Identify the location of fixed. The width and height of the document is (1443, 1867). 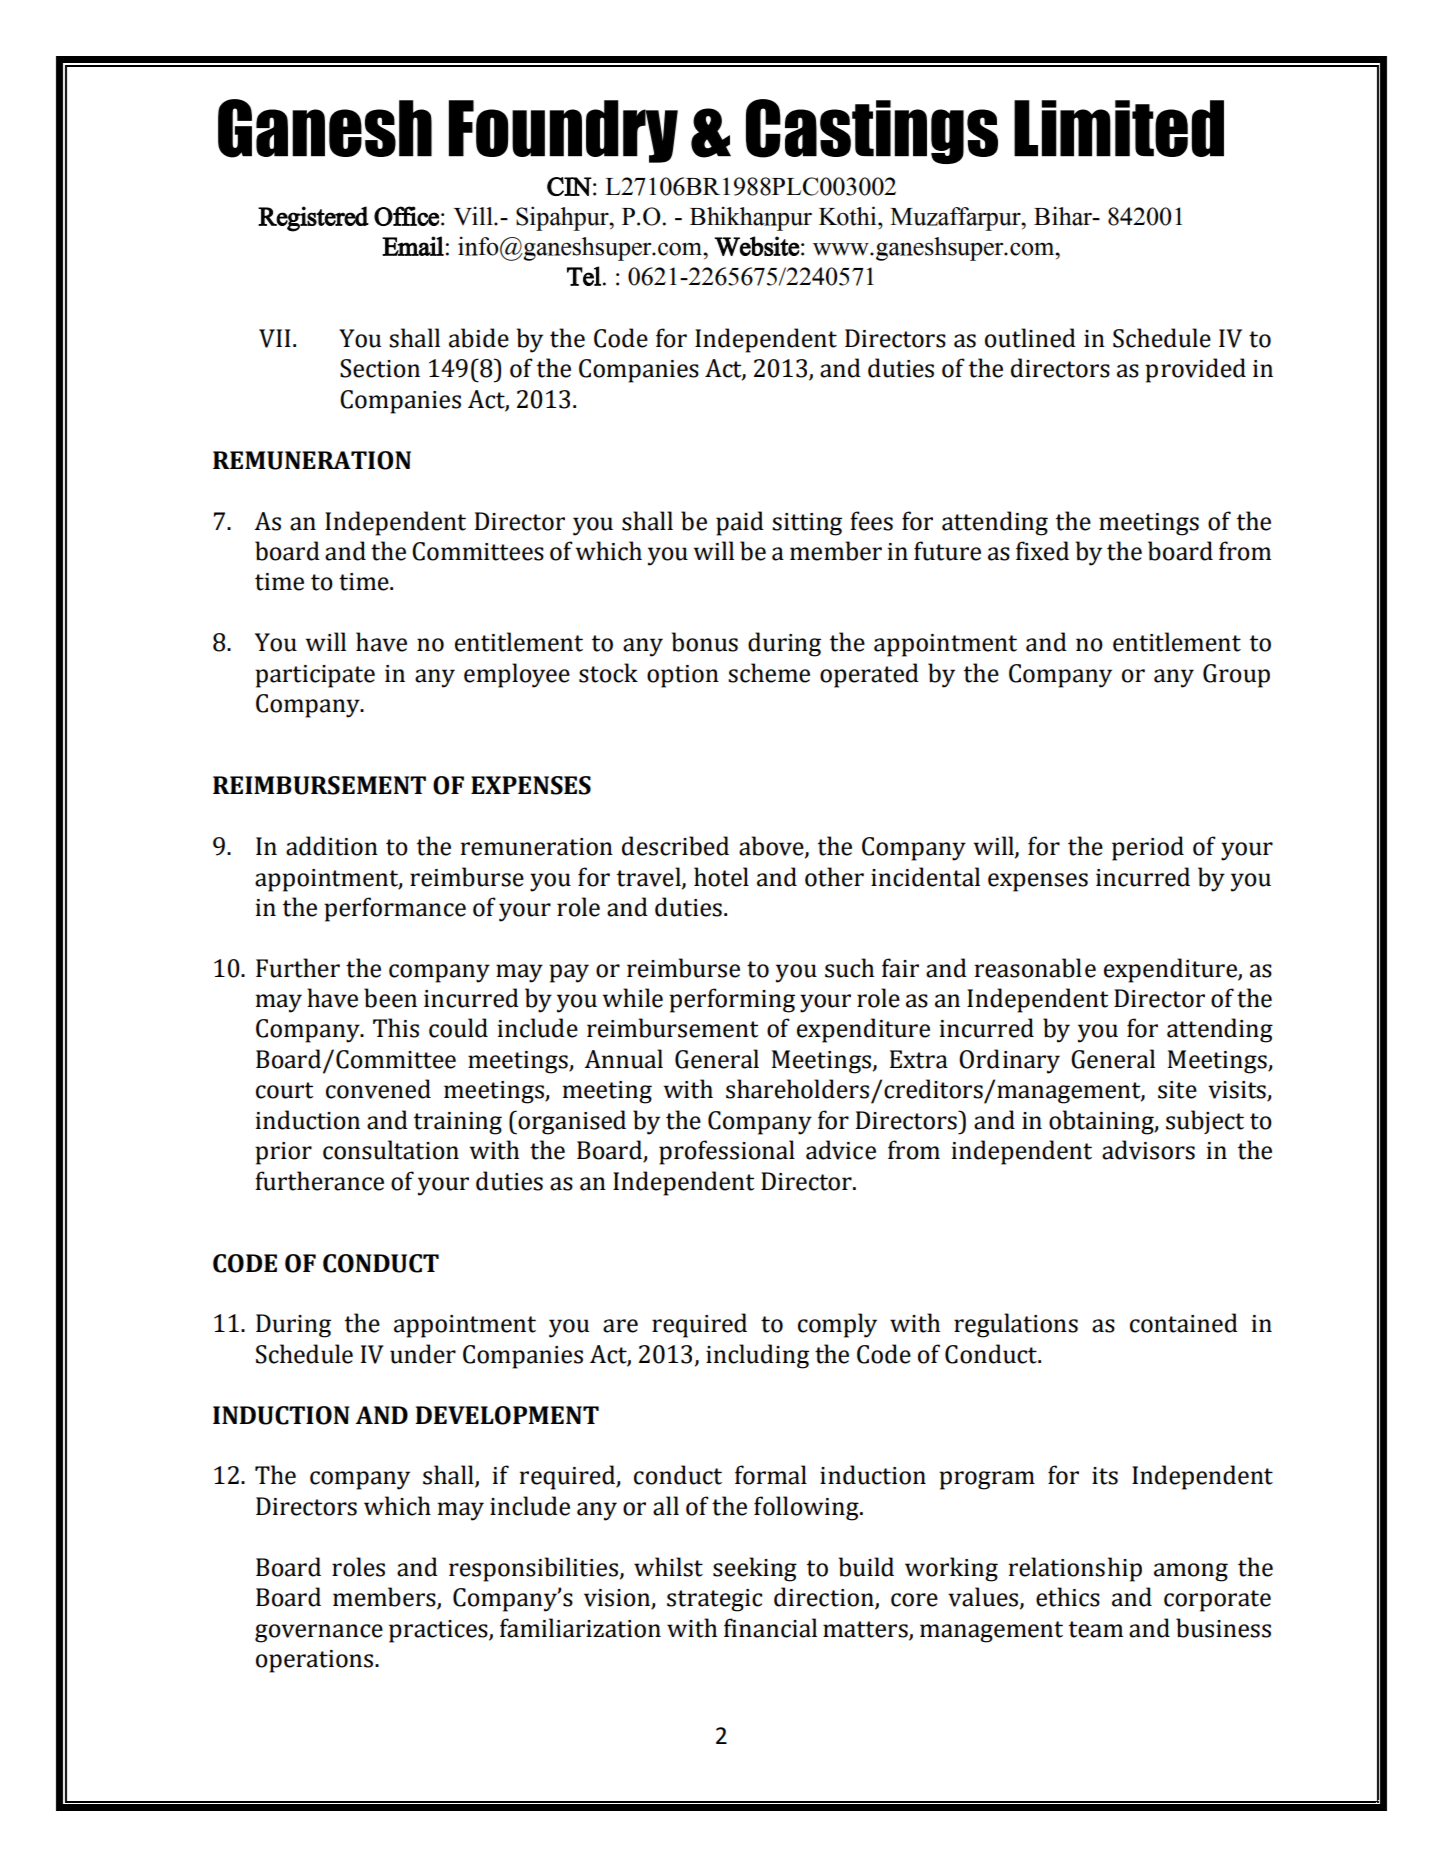
(1042, 551).
